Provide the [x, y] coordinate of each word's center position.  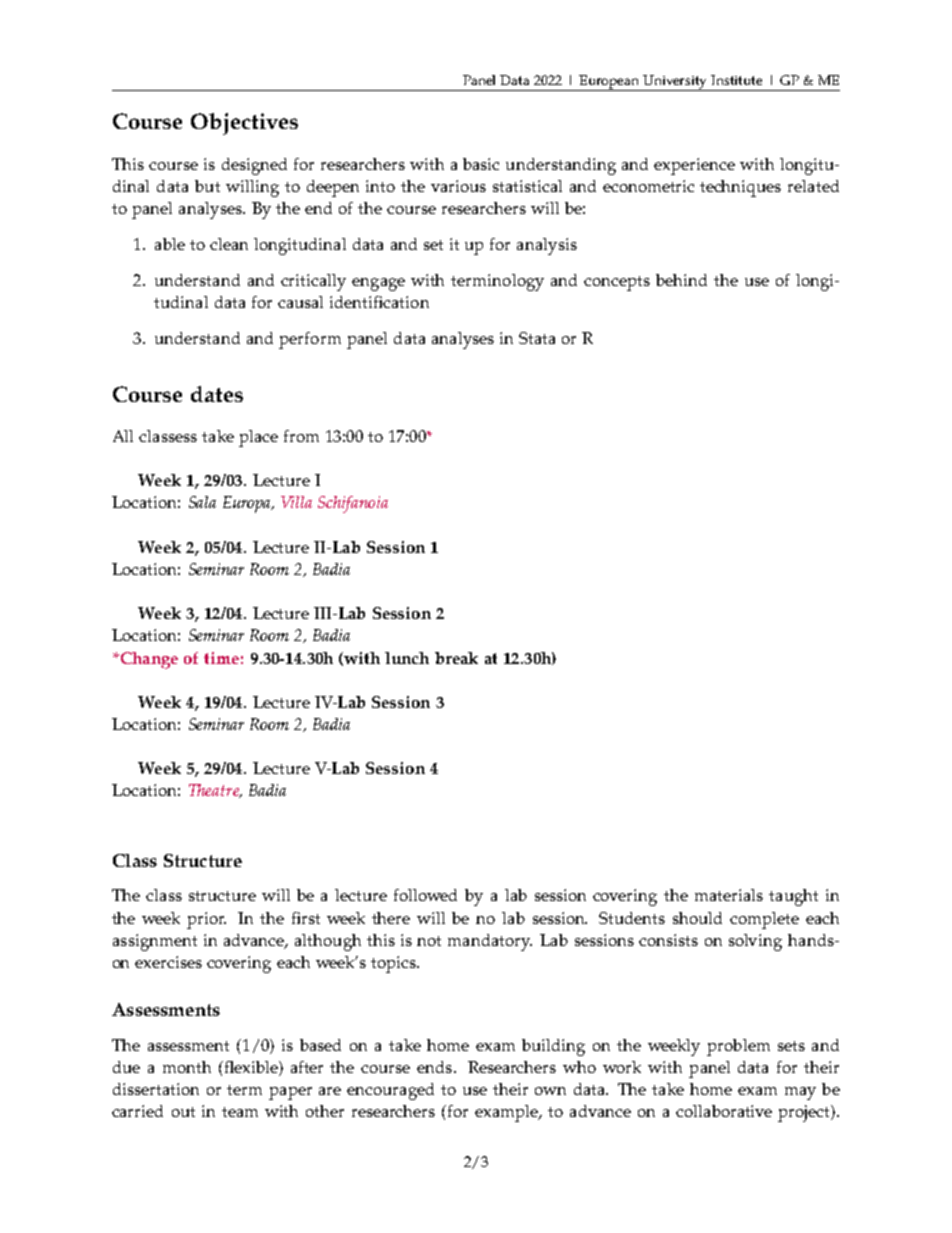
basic [481, 164]
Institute [736, 80]
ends [434, 1067]
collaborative [724, 1111]
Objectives [244, 124]
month [187, 1067]
